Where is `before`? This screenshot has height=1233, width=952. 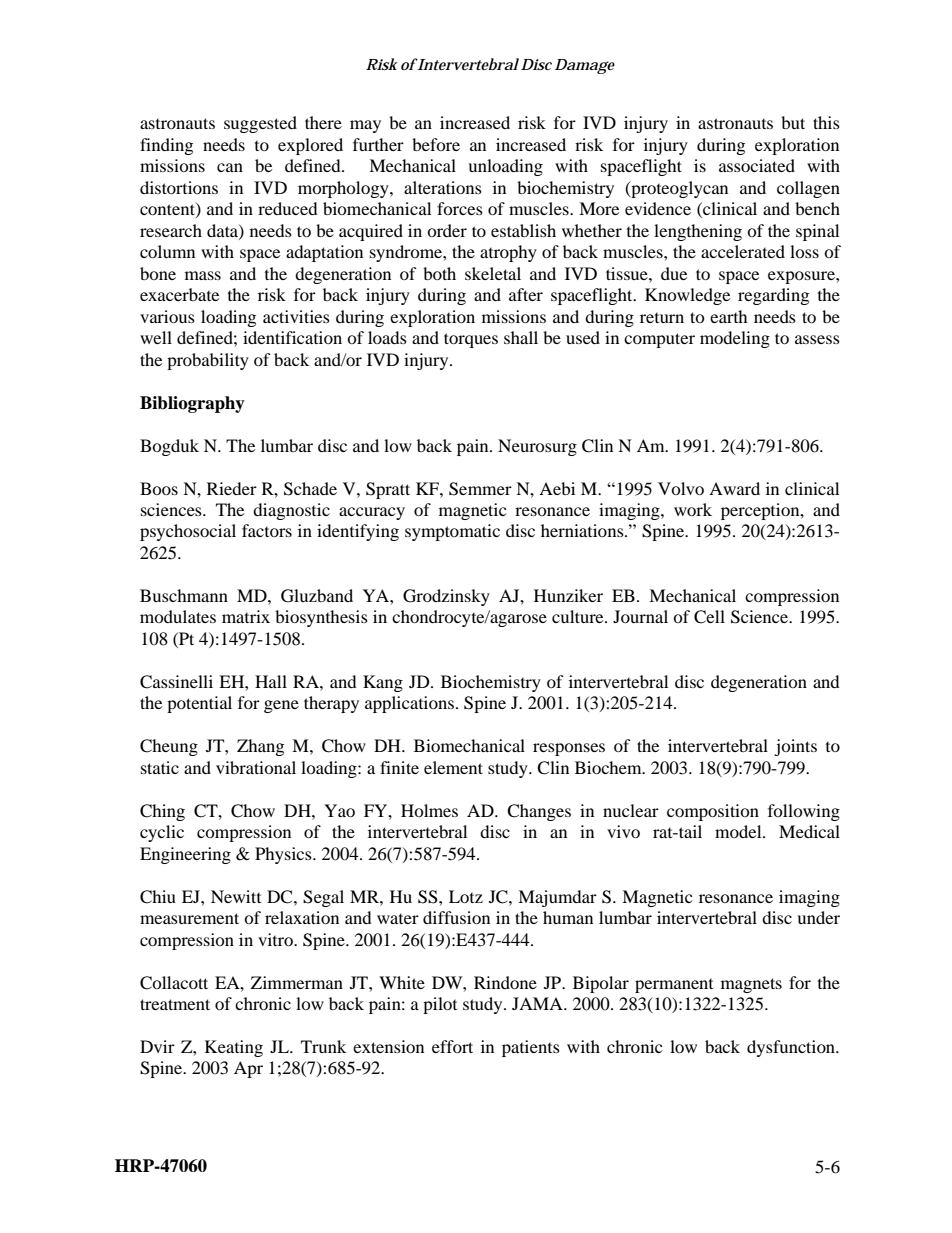
before is located at coordinates (436, 144).
